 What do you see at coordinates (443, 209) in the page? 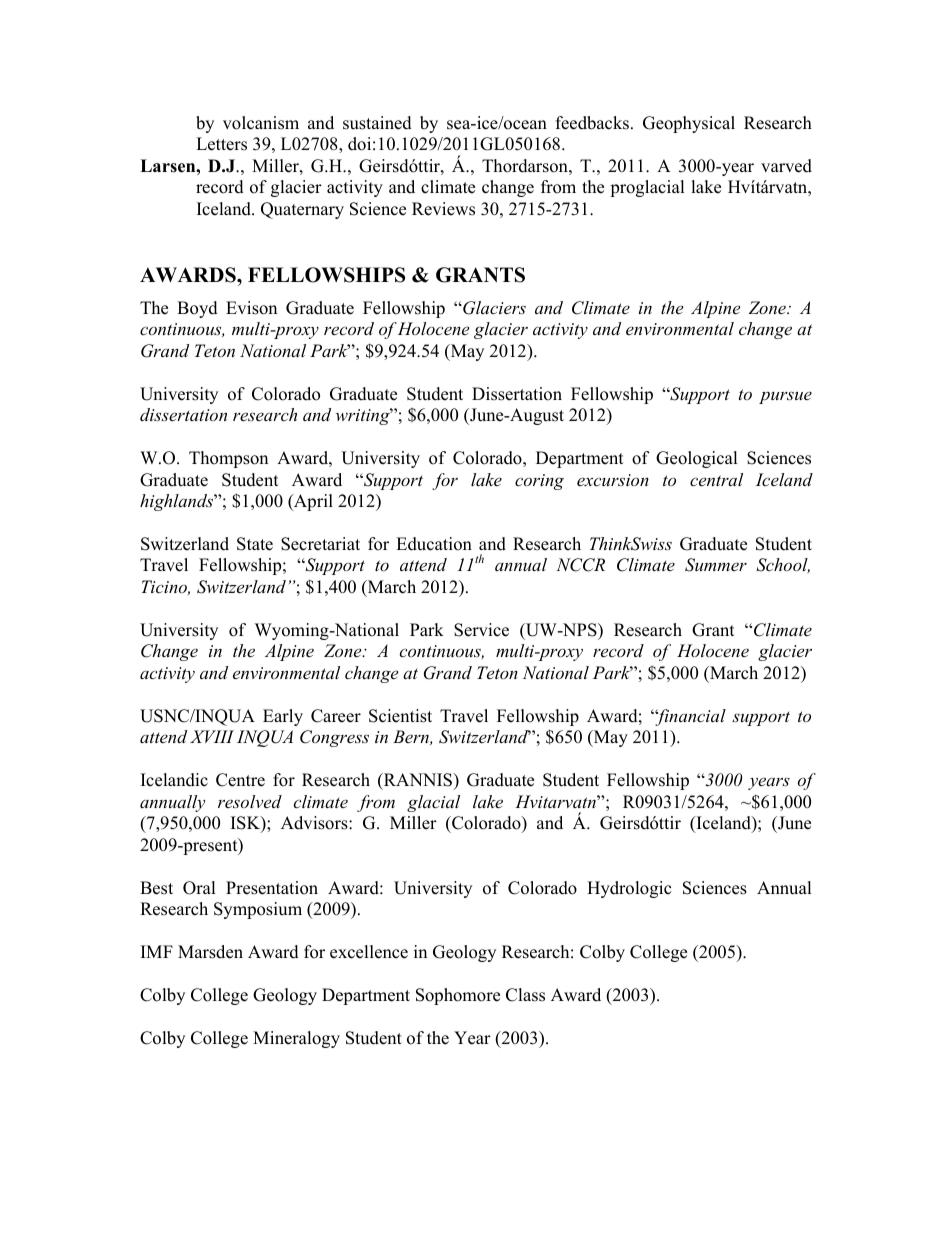
I see `Reviews` at bounding box center [443, 209].
